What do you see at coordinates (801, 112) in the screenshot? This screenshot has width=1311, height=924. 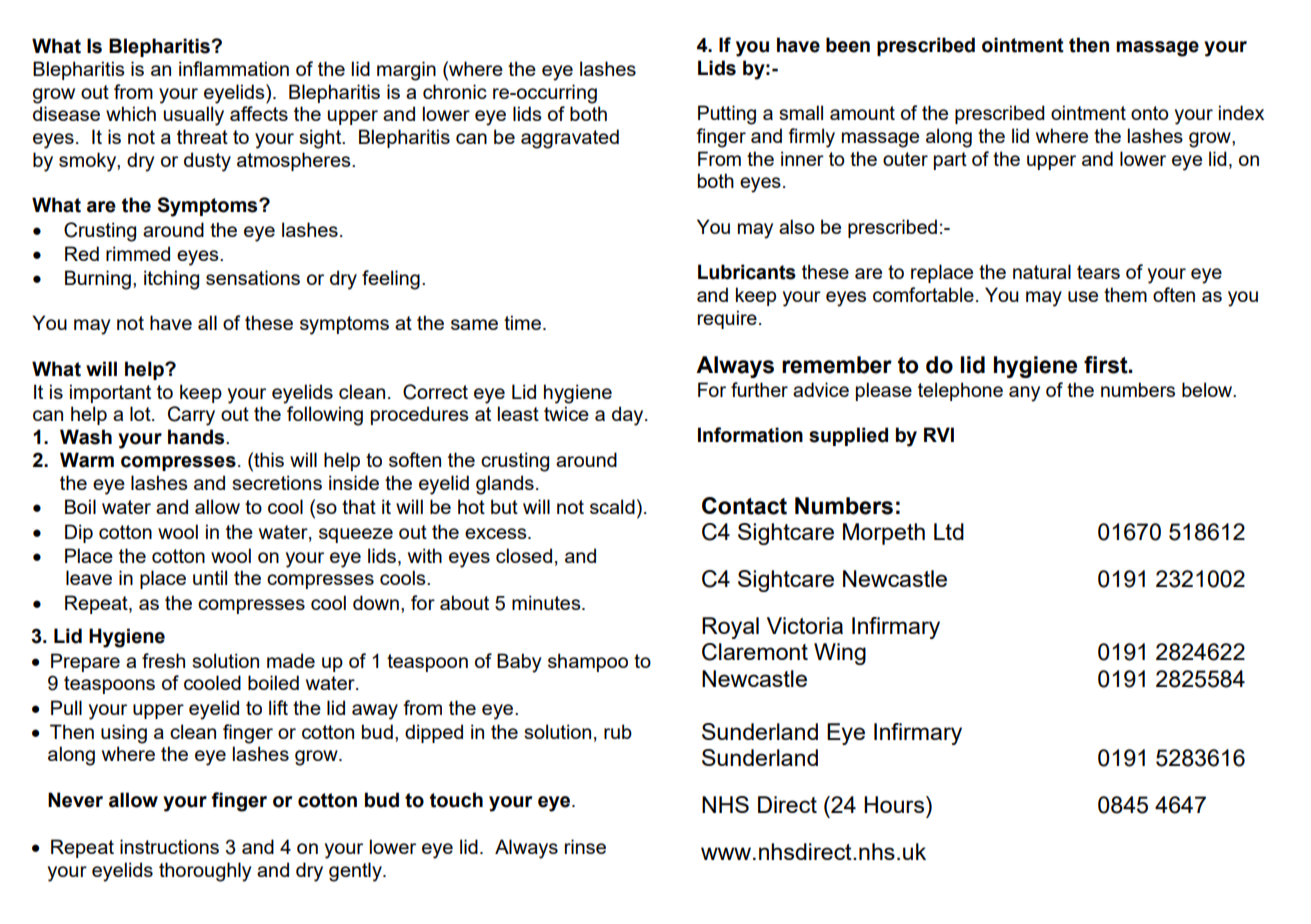 I see `small` at bounding box center [801, 112].
